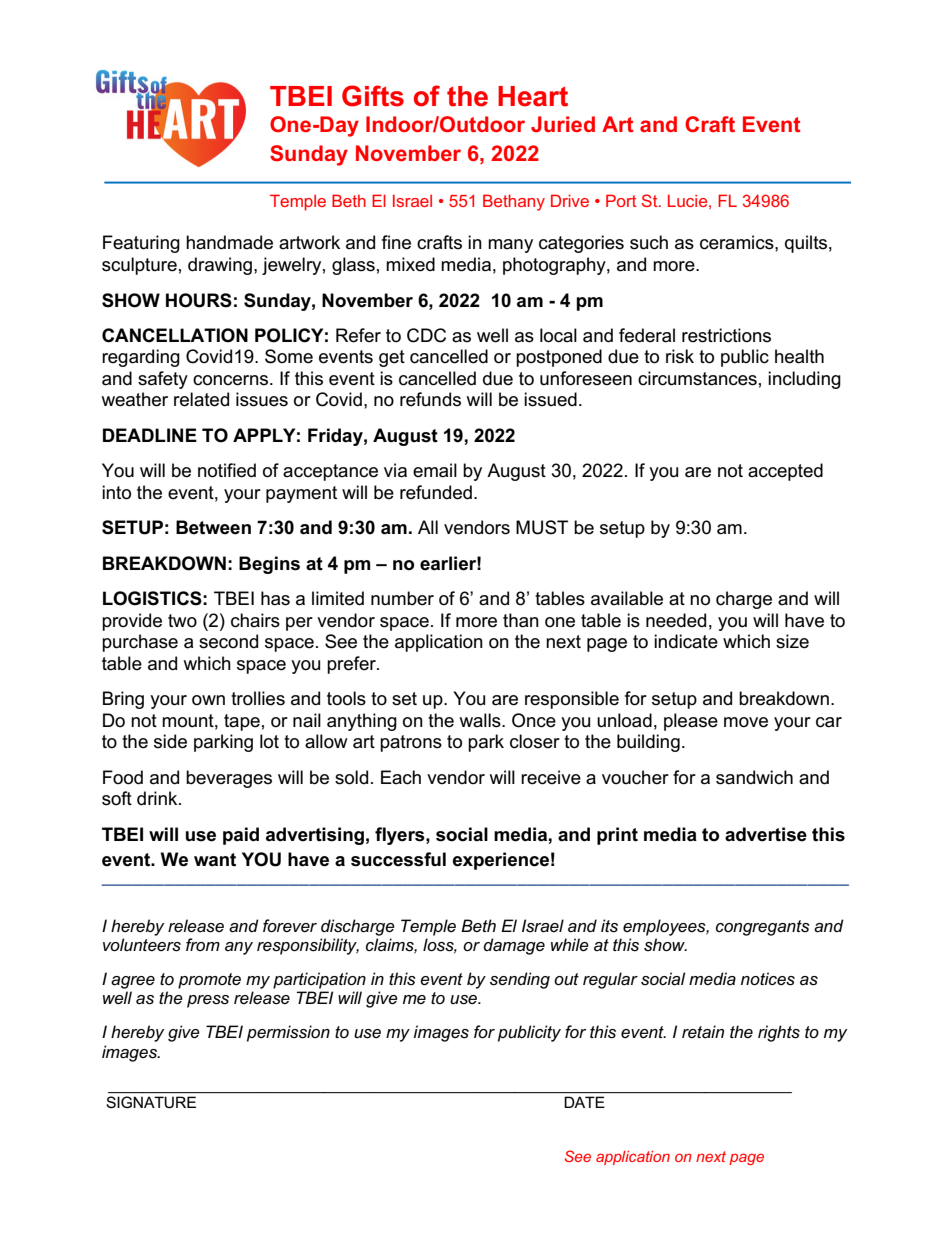  Describe the element at coordinates (255, 620) in the document. I see `chairs` at that location.
